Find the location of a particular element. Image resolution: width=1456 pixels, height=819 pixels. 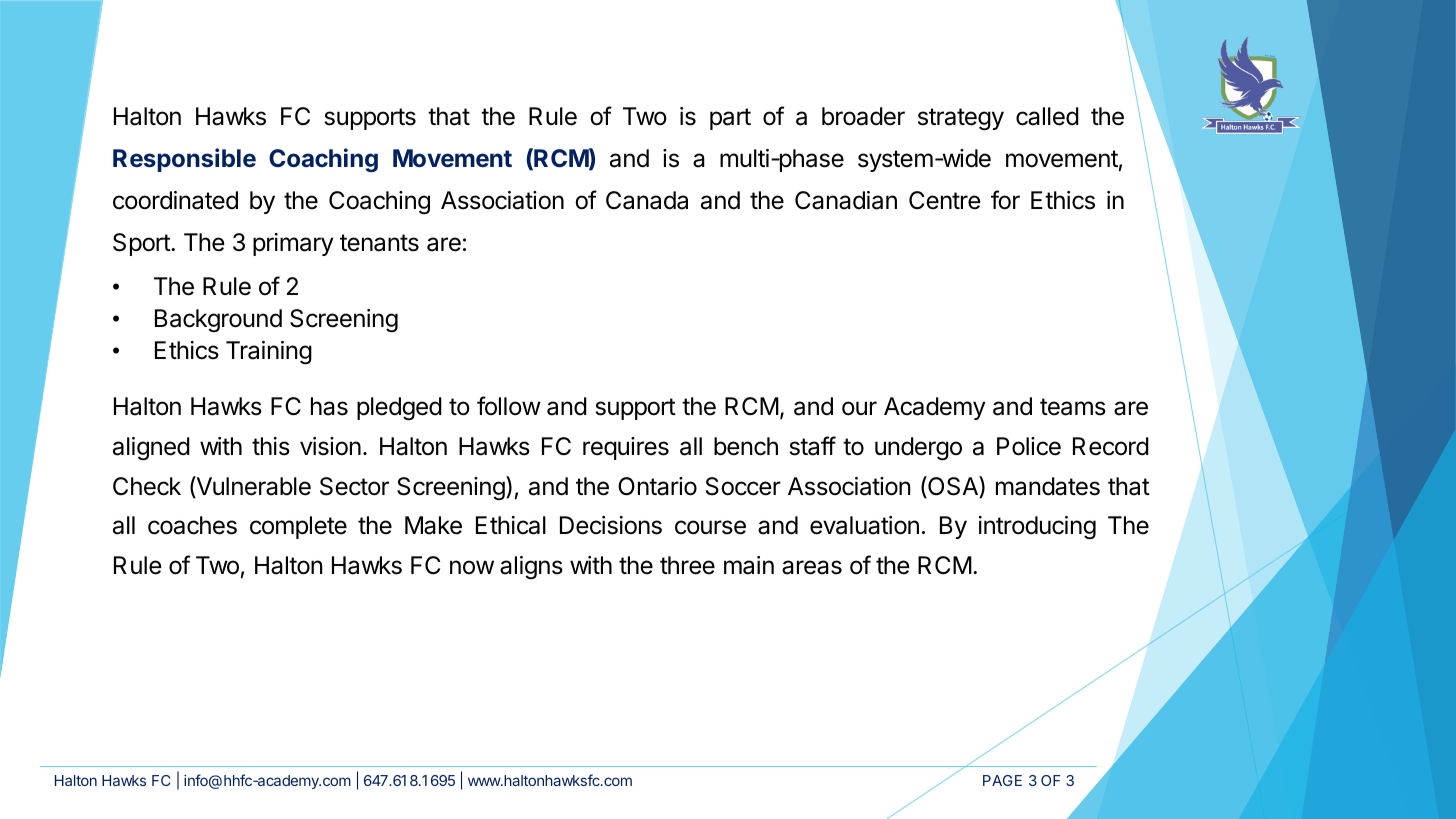

areas is located at coordinates (812, 567).
